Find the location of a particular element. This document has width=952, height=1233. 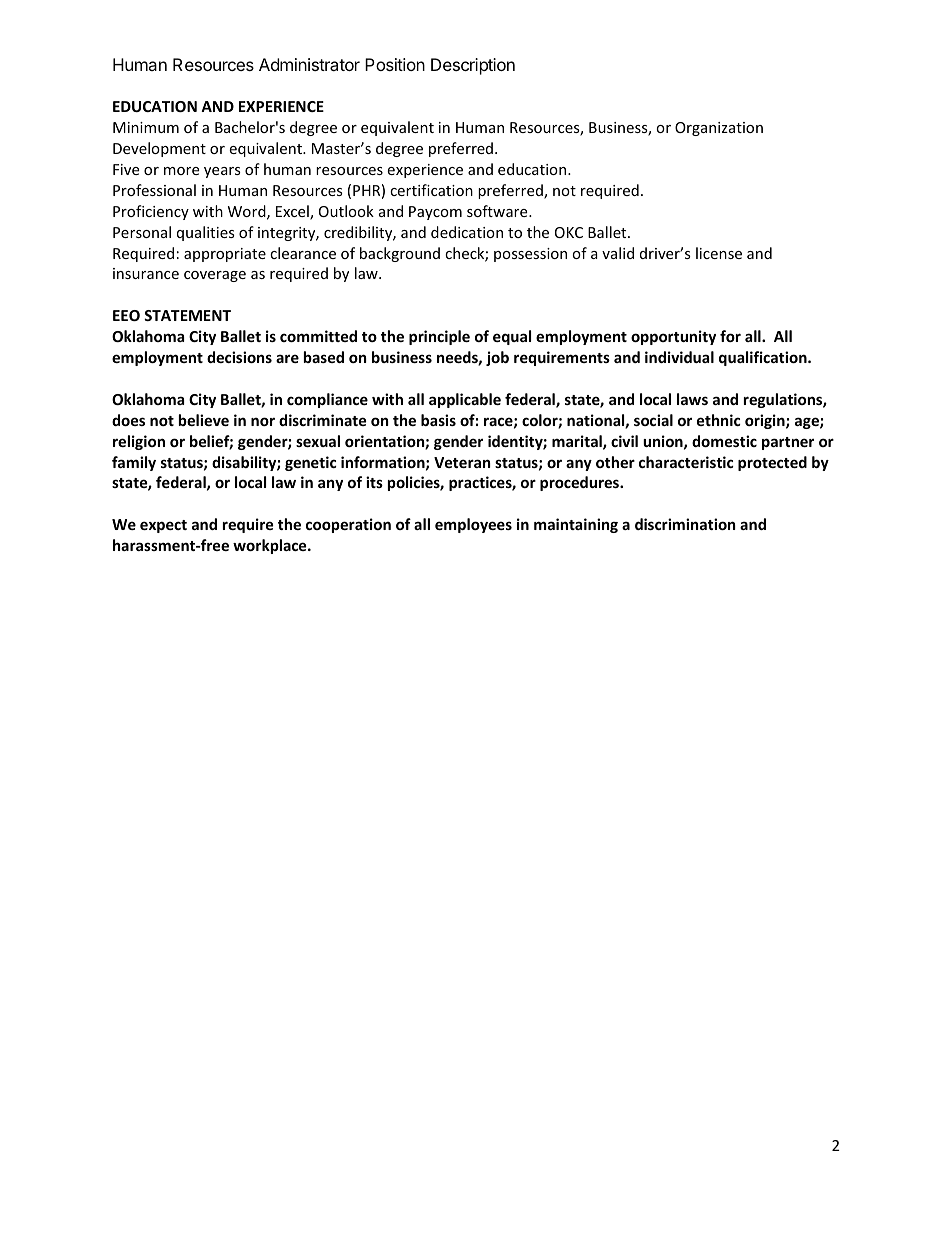

Organization is located at coordinates (719, 129).
